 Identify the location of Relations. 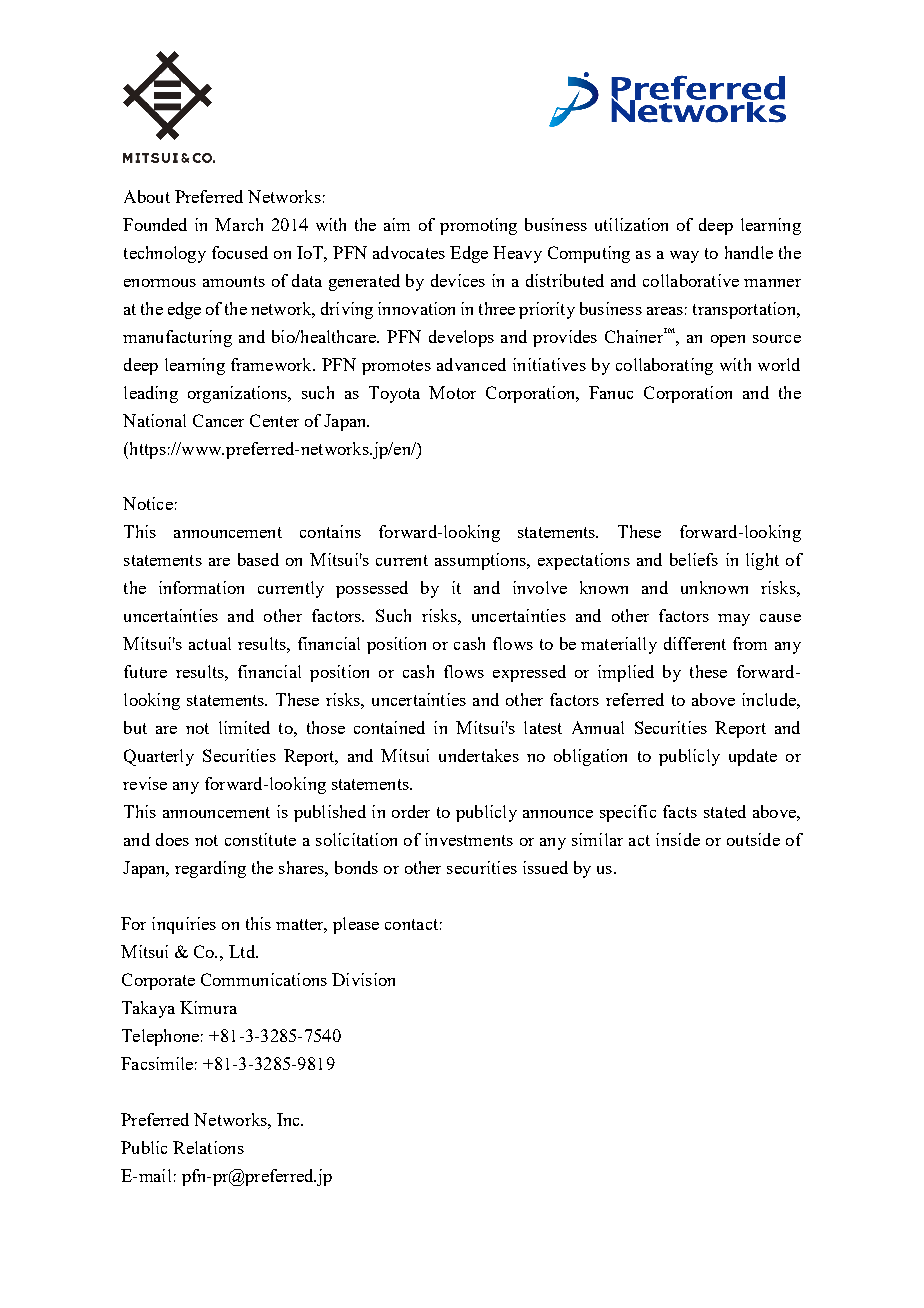
(208, 1147).
